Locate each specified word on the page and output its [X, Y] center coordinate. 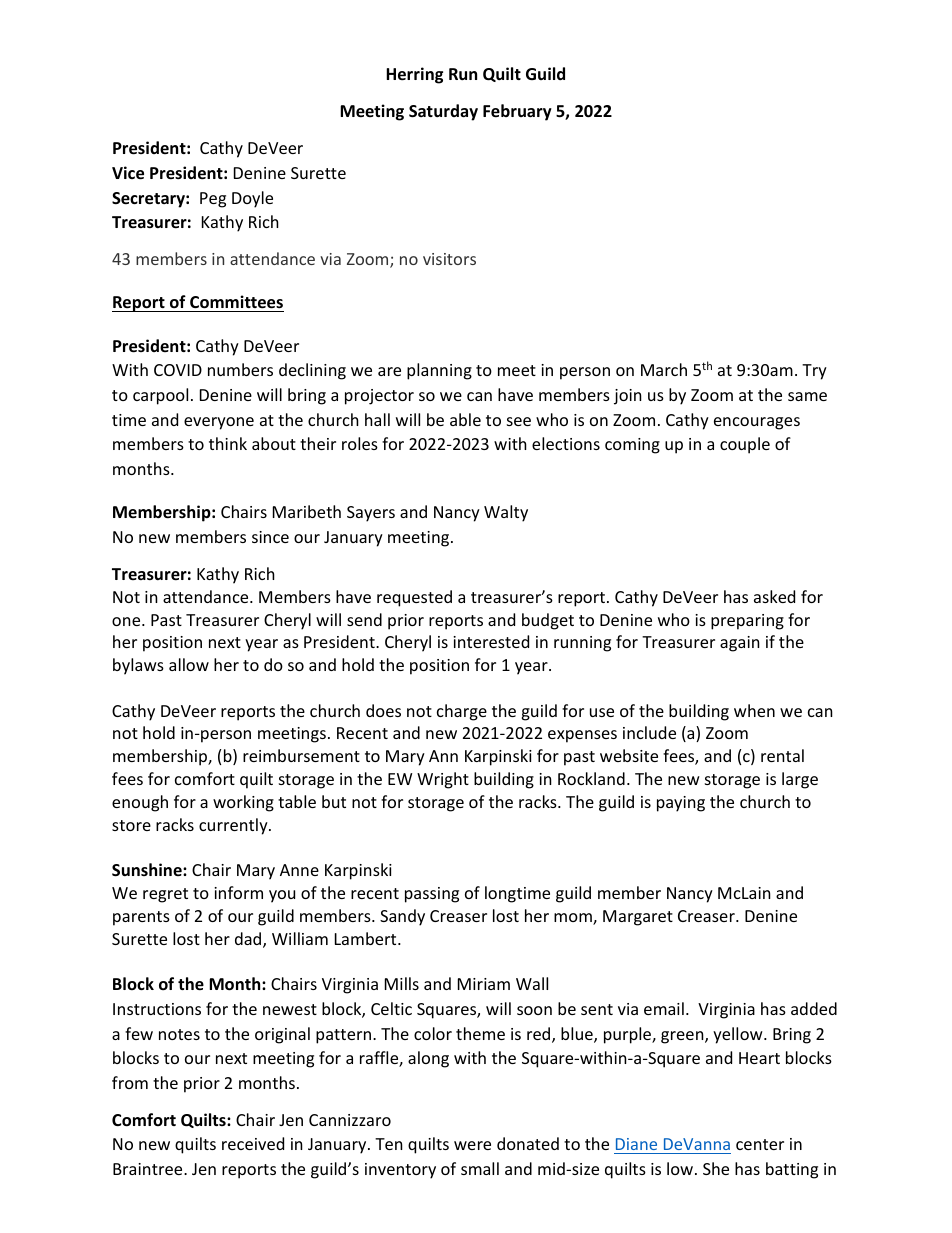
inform [238, 892]
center [760, 1144]
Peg [213, 200]
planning [439, 371]
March [664, 369]
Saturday [443, 112]
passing [432, 895]
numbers [240, 369]
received [253, 1143]
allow [189, 664]
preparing [747, 622]
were [472, 1145]
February [517, 112]
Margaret [638, 918]
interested [491, 641]
